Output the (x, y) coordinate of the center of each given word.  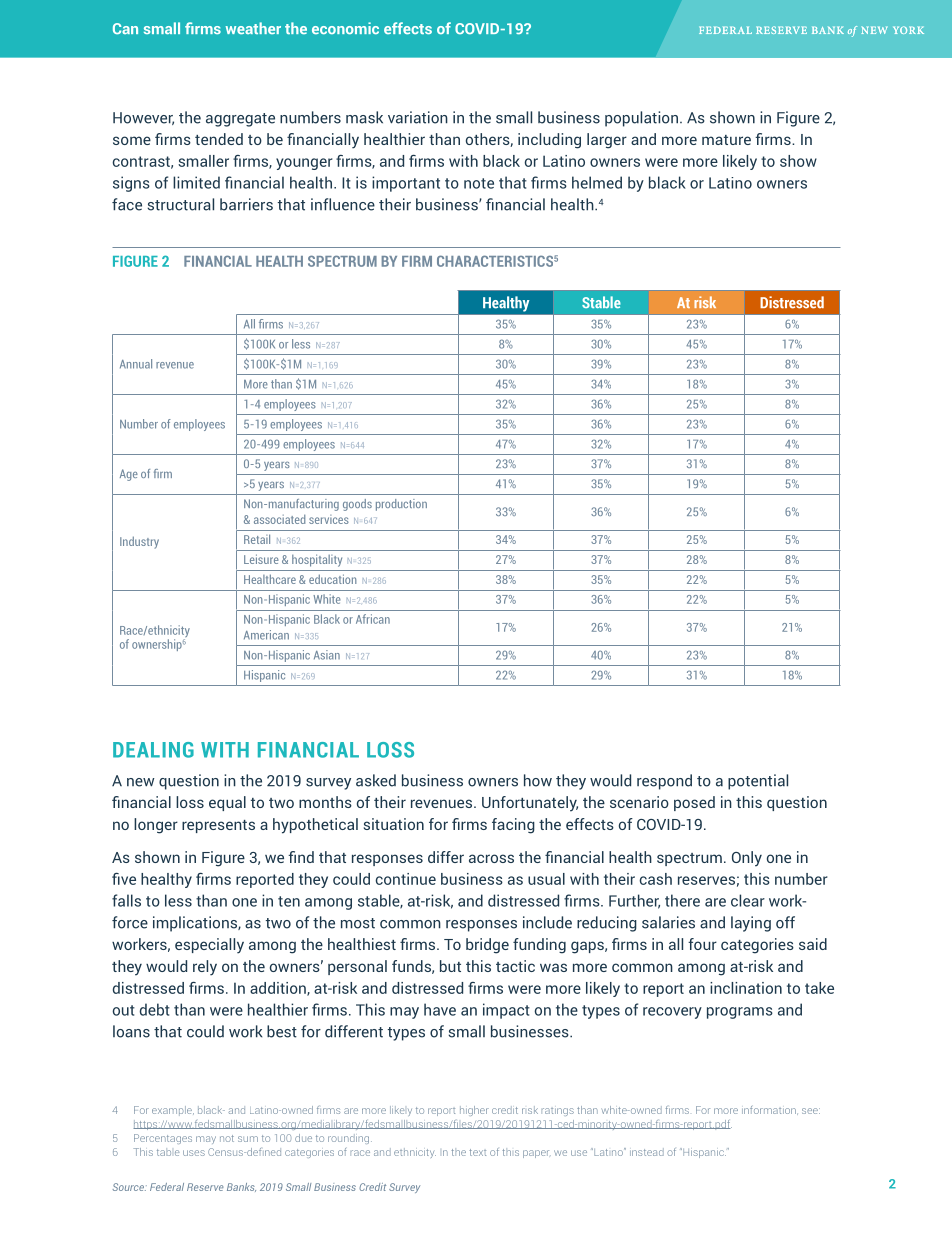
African (373, 619)
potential (758, 782)
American (266, 635)
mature (726, 140)
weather (253, 28)
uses (194, 1153)
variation (418, 117)
